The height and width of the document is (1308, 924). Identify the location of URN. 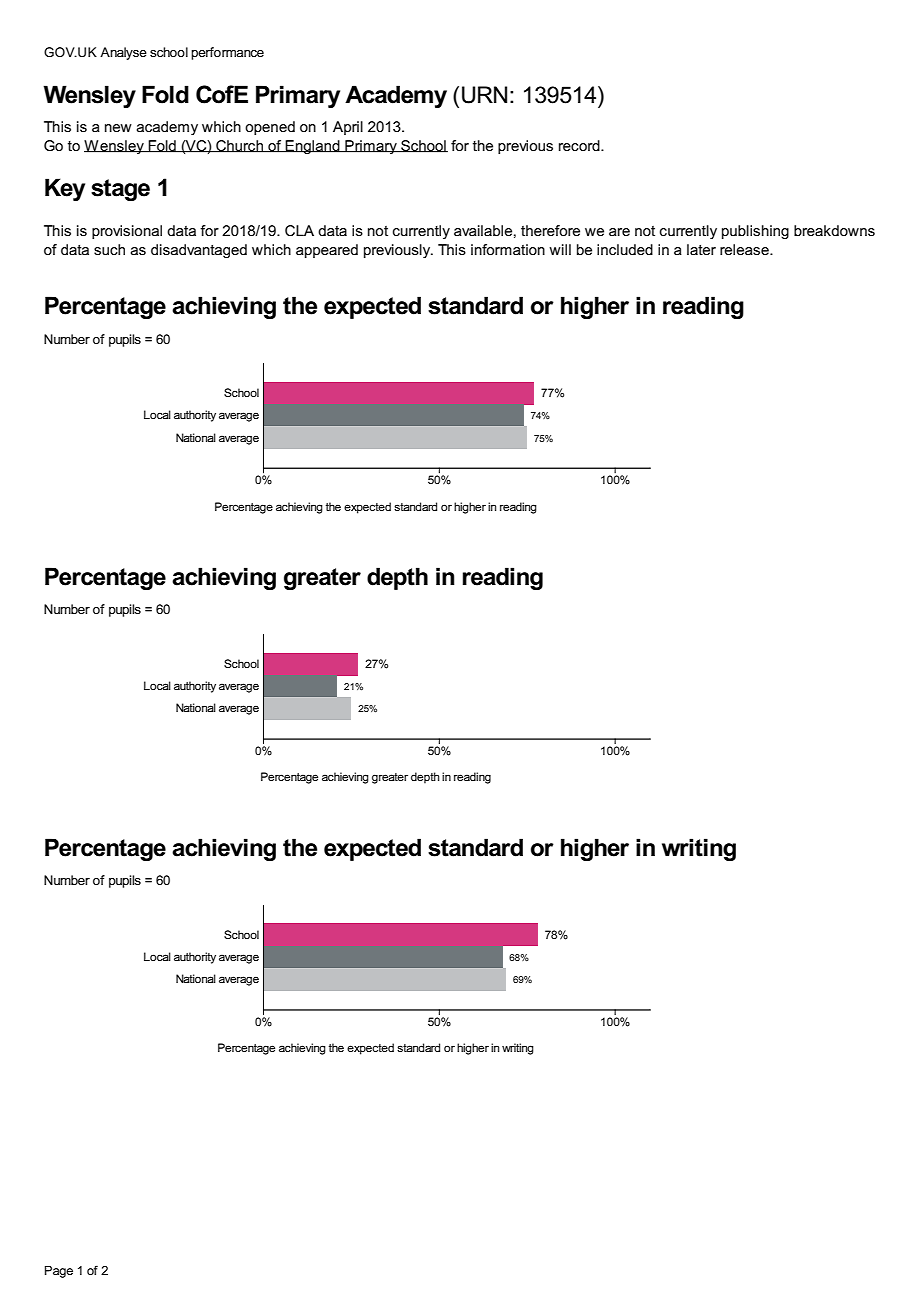
(484, 95).
